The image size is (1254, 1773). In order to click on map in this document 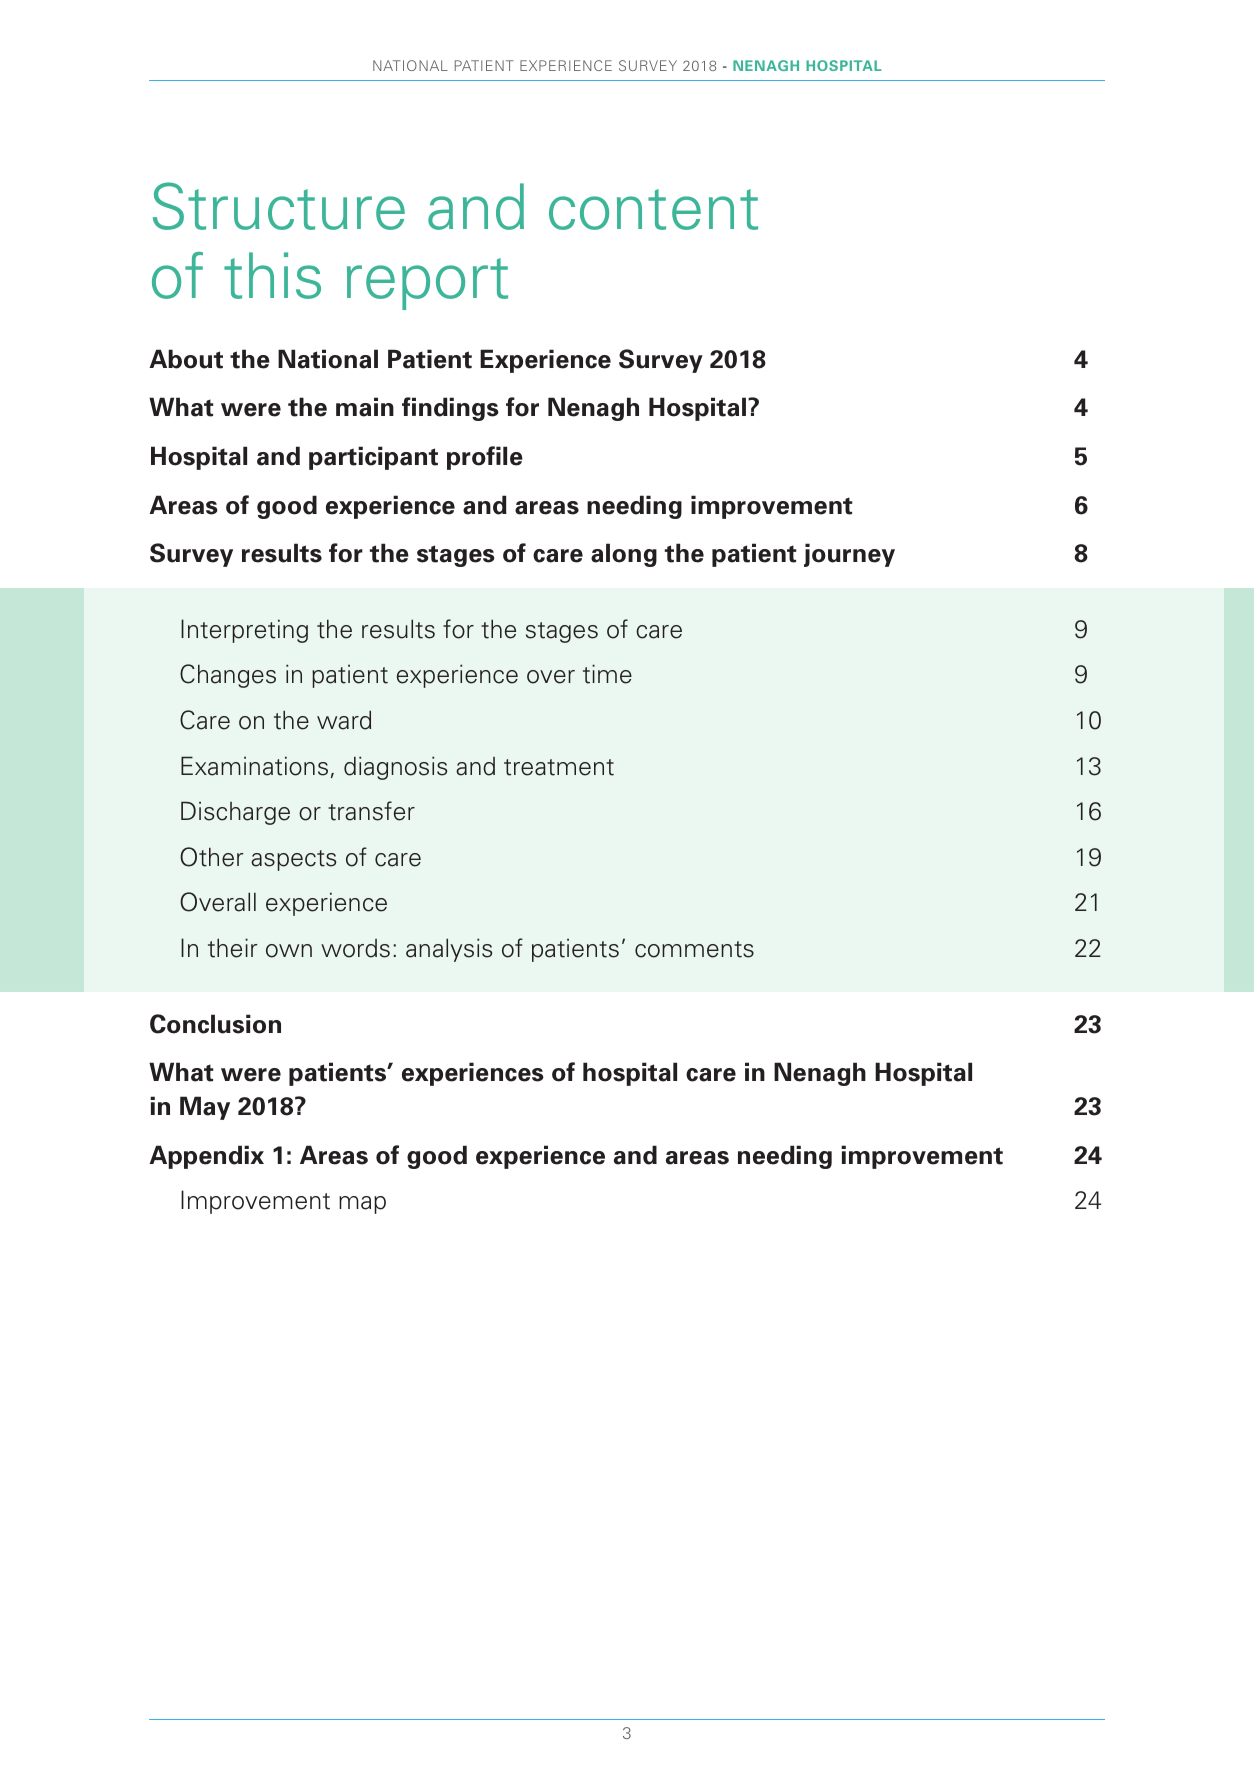, I will do `click(362, 1205)`.
